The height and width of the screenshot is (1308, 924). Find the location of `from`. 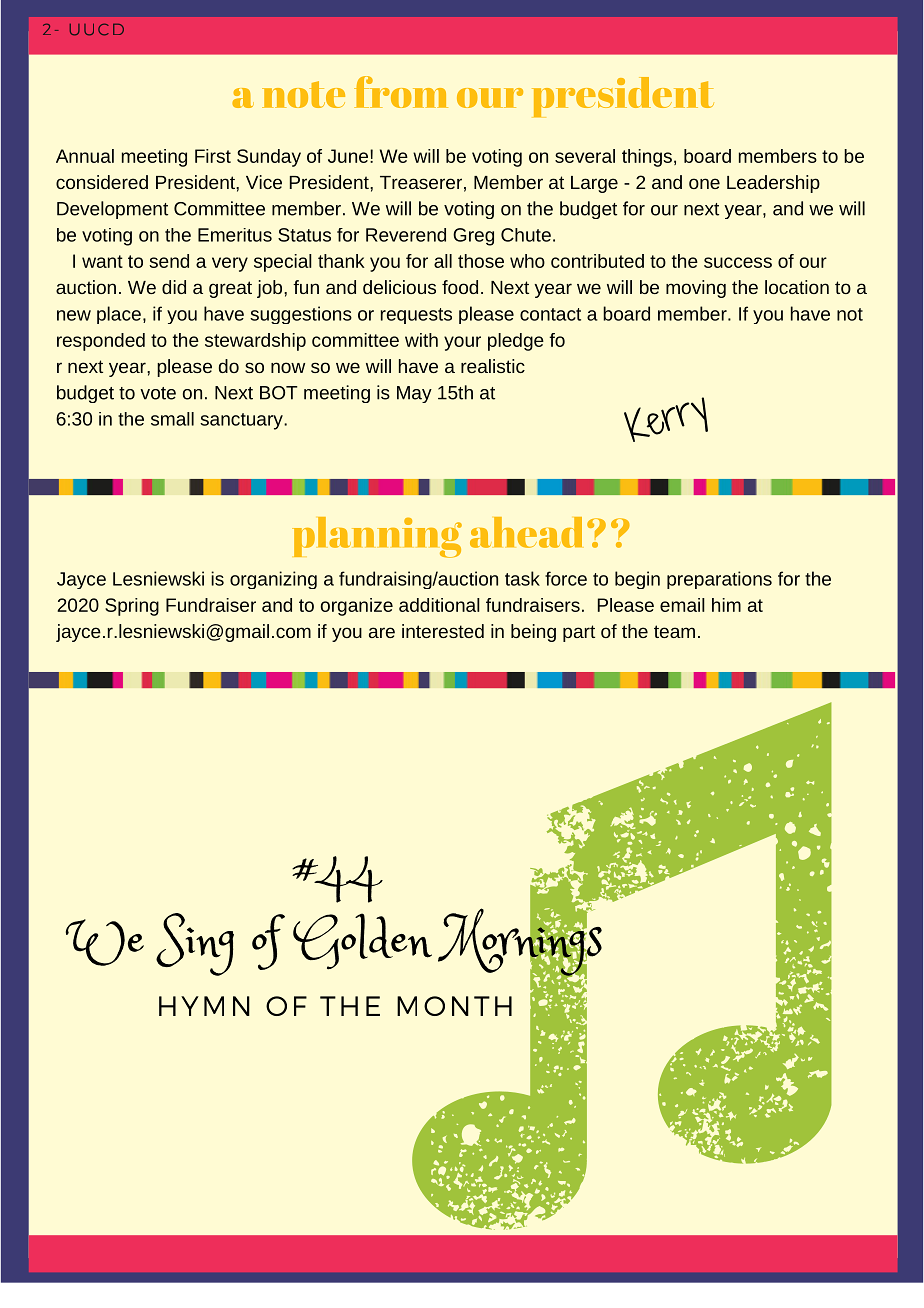

from is located at coordinates (401, 92).
